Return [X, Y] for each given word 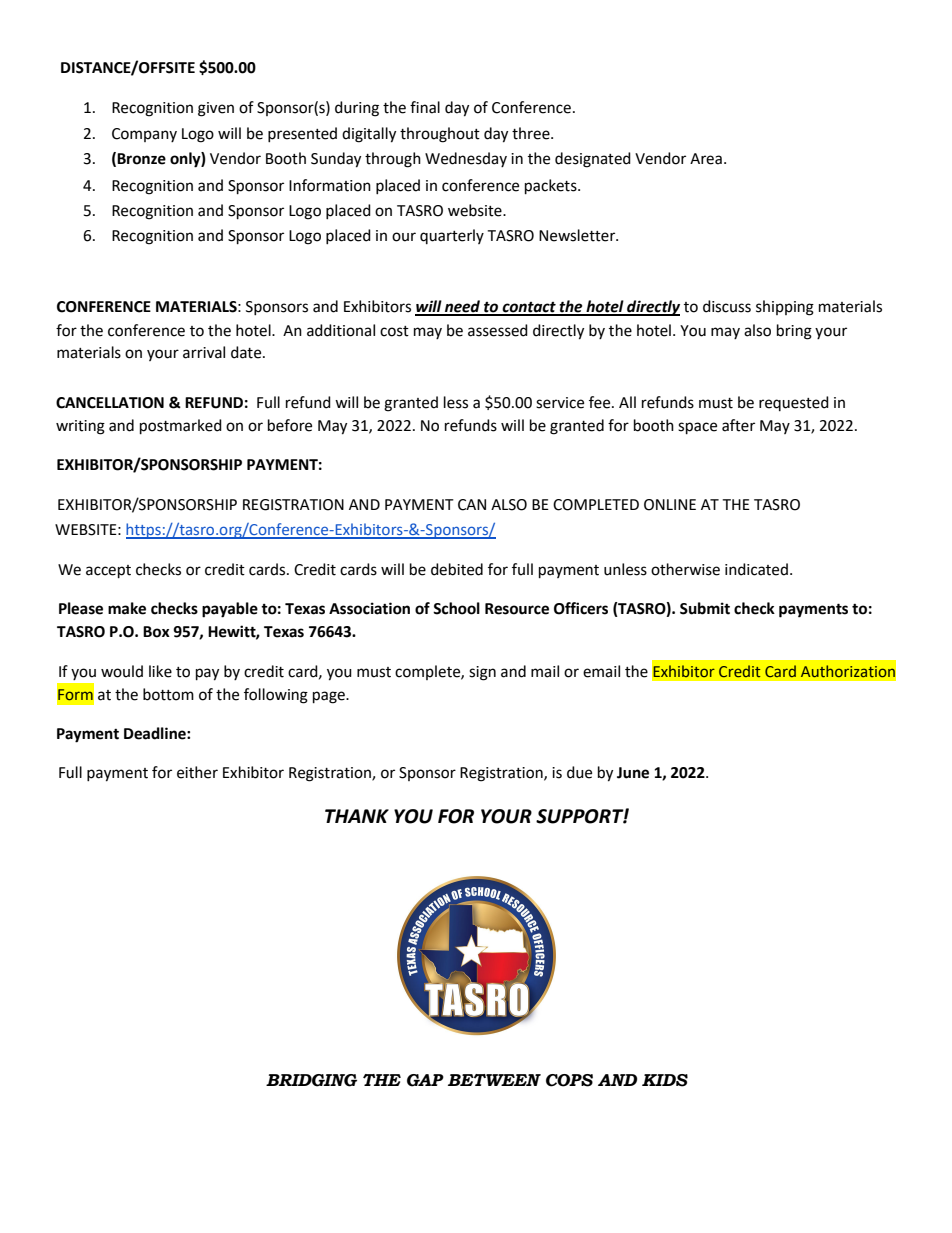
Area [706, 159]
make [127, 608]
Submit [705, 608]
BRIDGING [311, 1080]
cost [394, 331]
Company [144, 135]
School [456, 608]
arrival [204, 352]
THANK [357, 816]
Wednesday [466, 159]
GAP [425, 1080]
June [633, 773]
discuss [727, 306]
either [197, 772]
